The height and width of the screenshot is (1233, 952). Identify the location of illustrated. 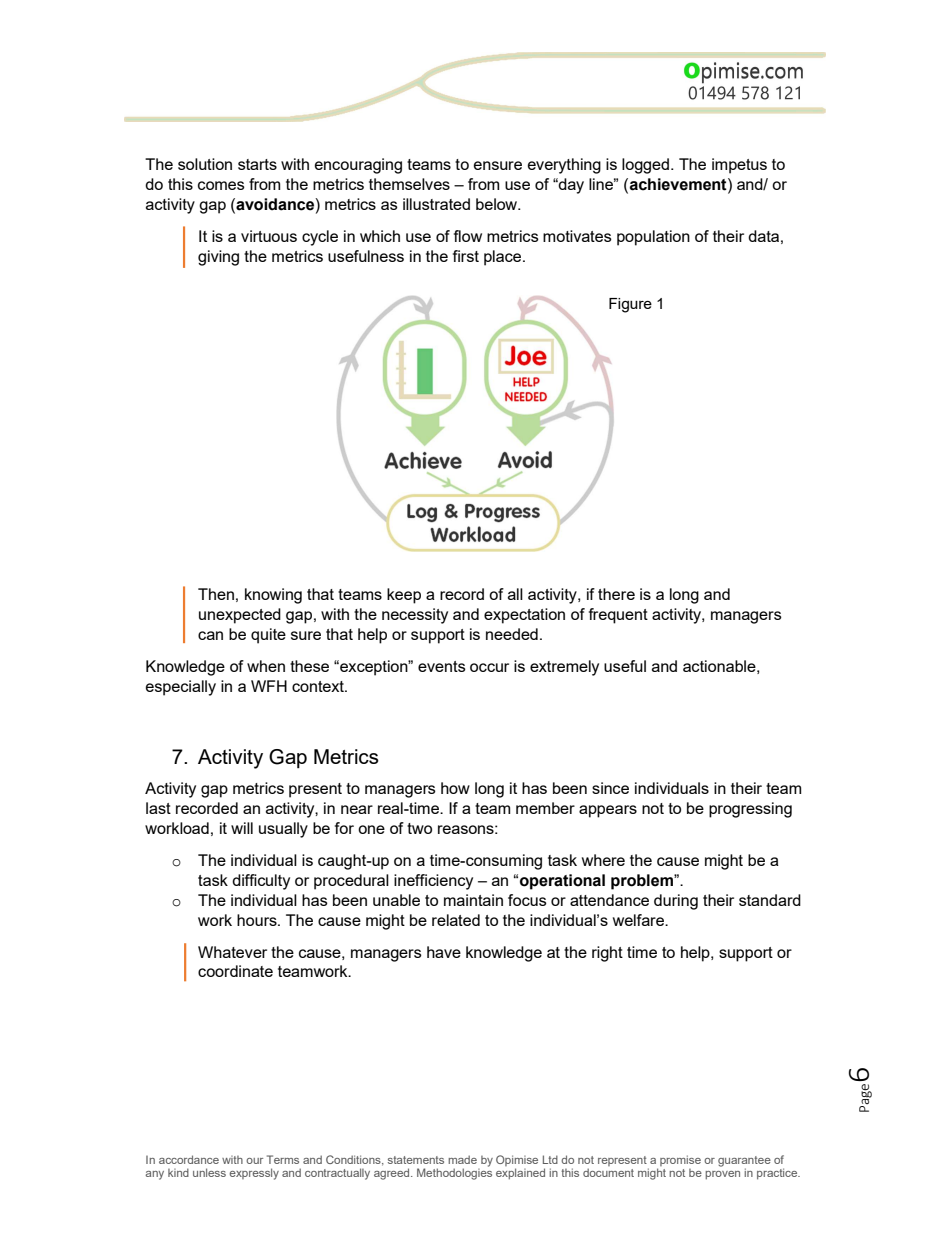
(436, 204).
